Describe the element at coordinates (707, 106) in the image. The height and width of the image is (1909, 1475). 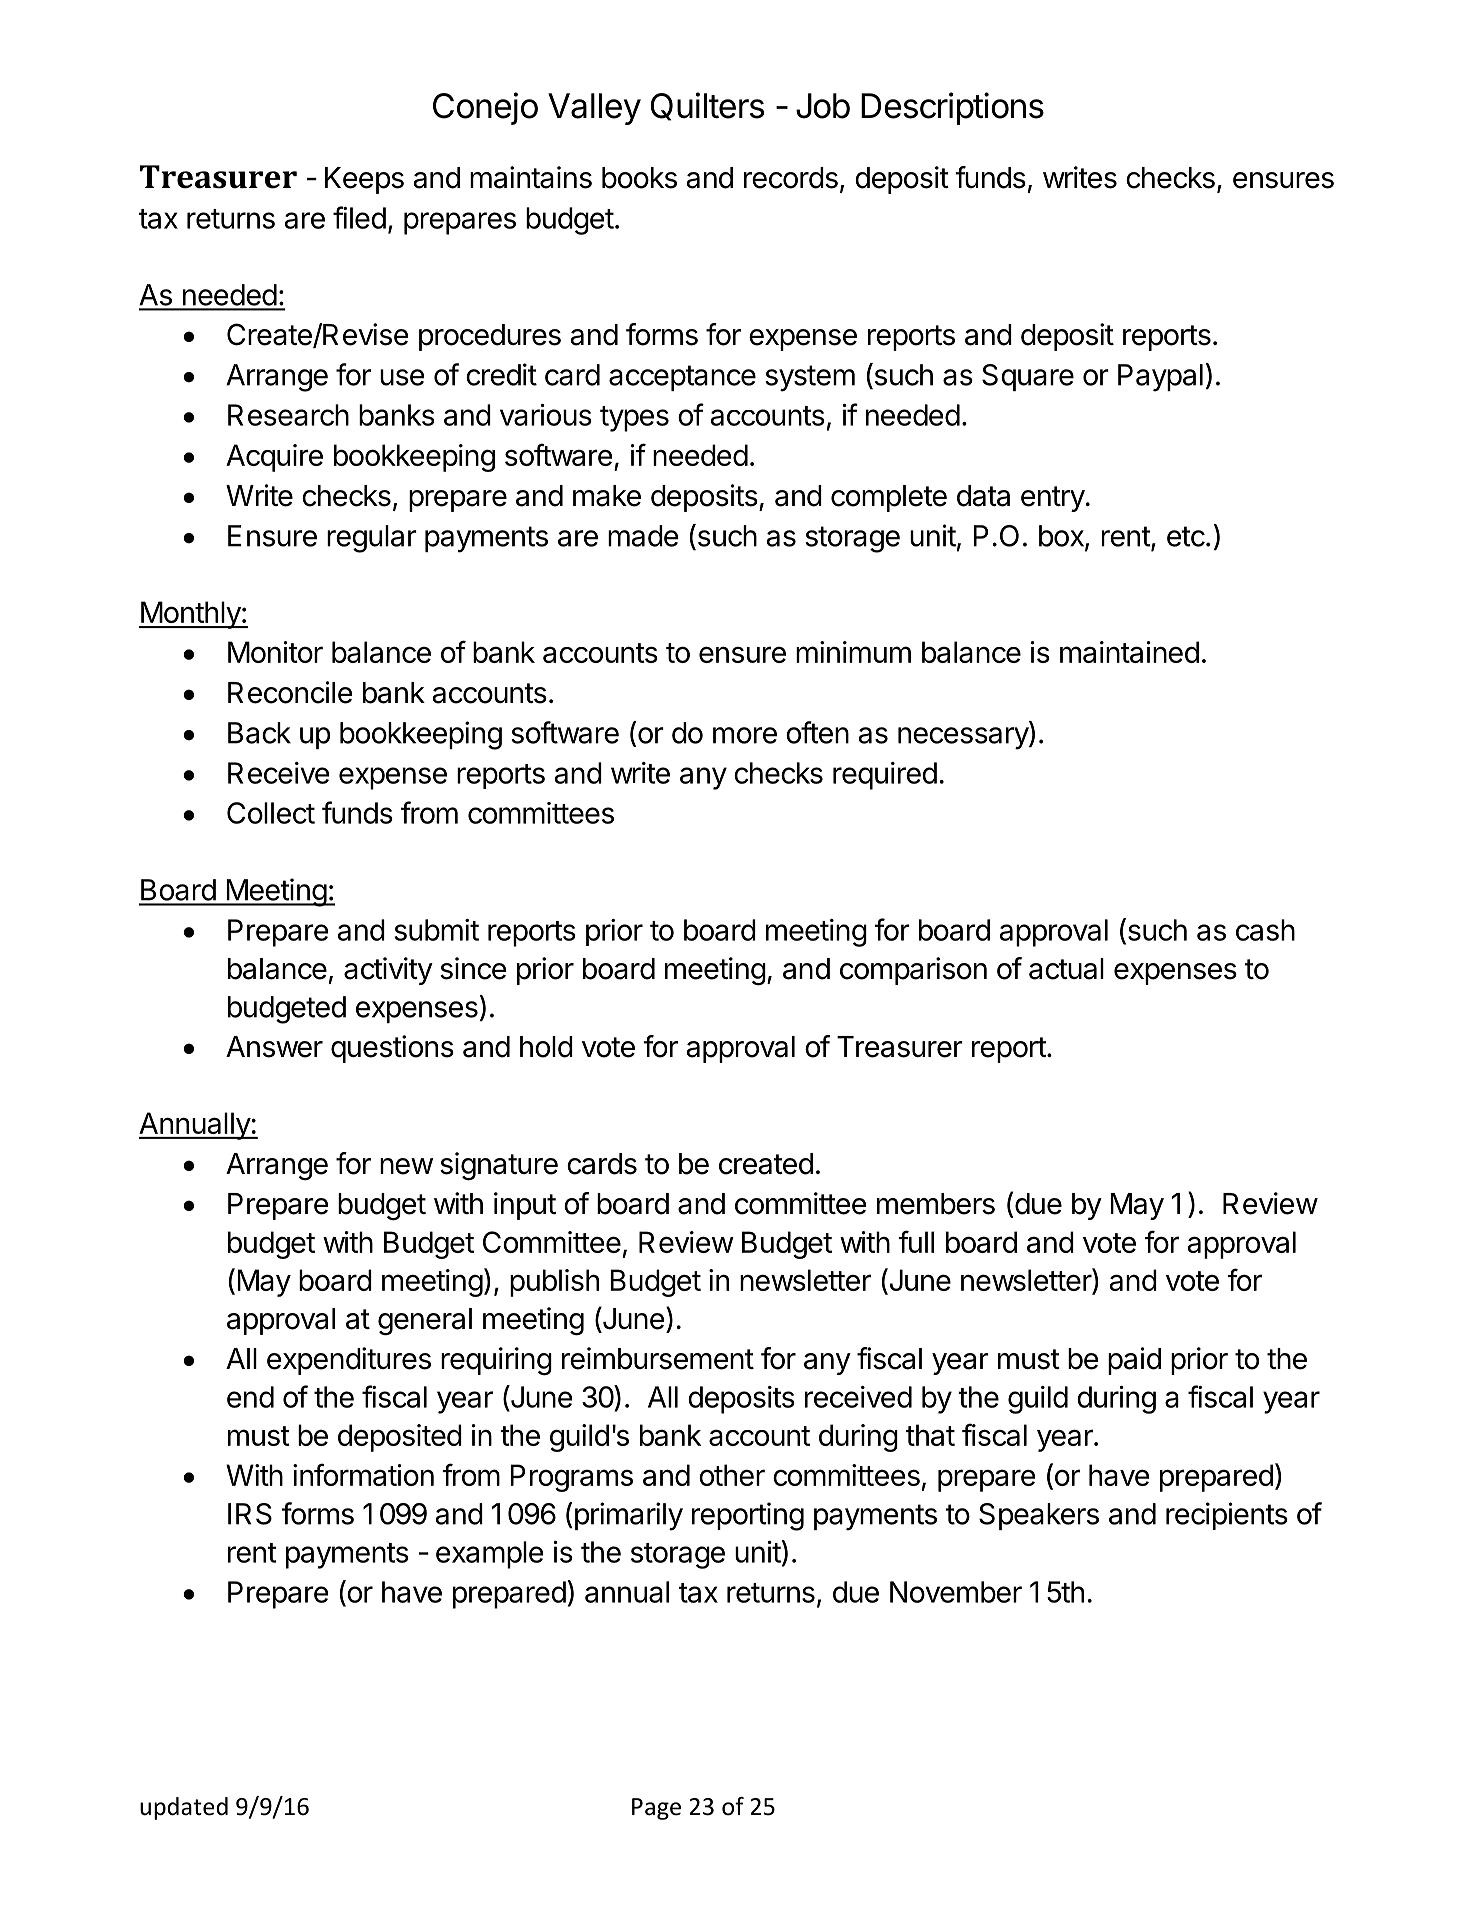
I see `Quilters` at that location.
